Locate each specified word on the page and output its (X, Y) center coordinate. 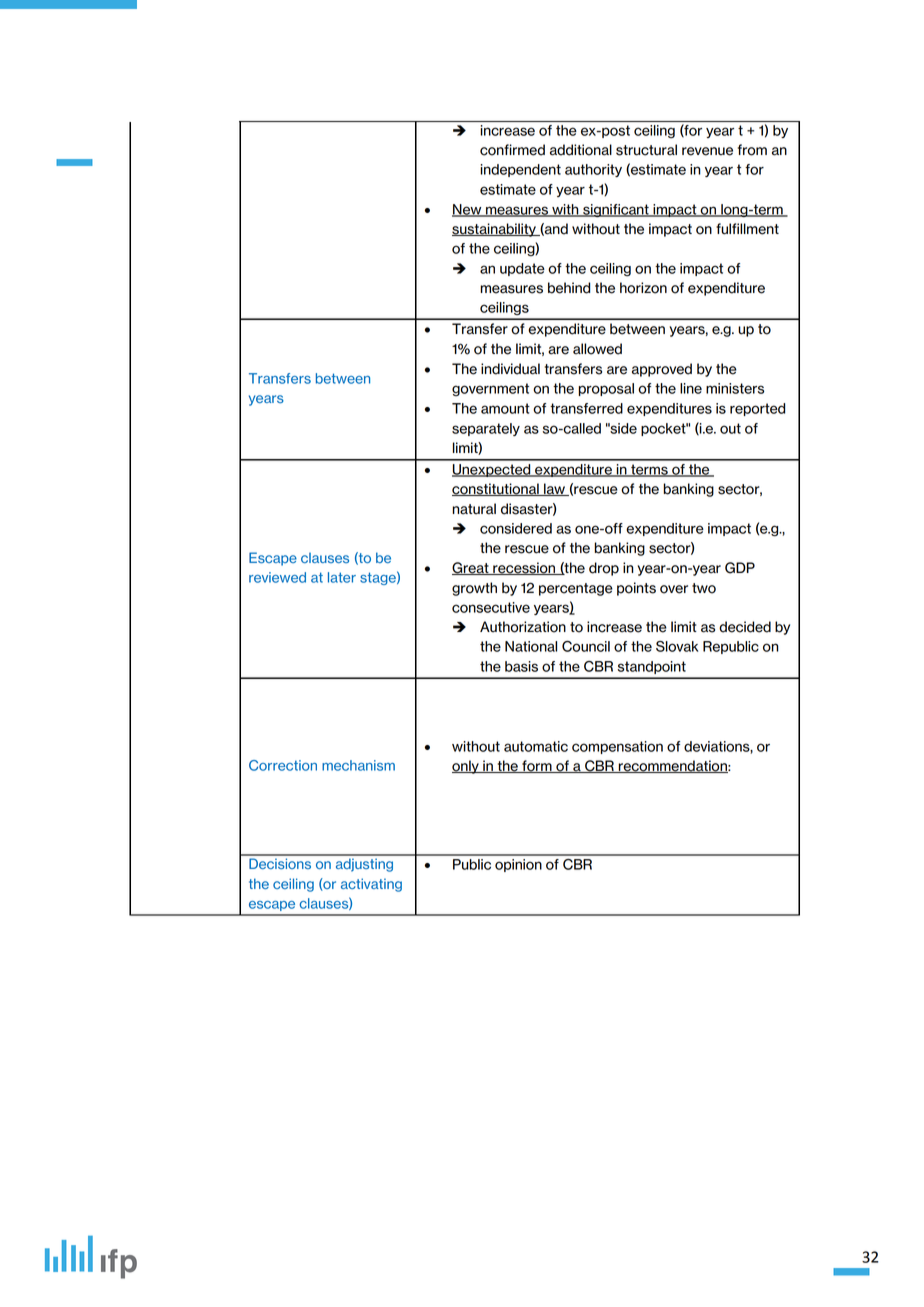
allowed (597, 349)
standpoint (652, 667)
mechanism (358, 765)
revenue (707, 151)
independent (520, 170)
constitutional (496, 489)
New (468, 210)
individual (510, 369)
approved (662, 370)
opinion (518, 865)
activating (371, 885)
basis (521, 666)
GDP (740, 568)
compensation (617, 747)
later (342, 577)
